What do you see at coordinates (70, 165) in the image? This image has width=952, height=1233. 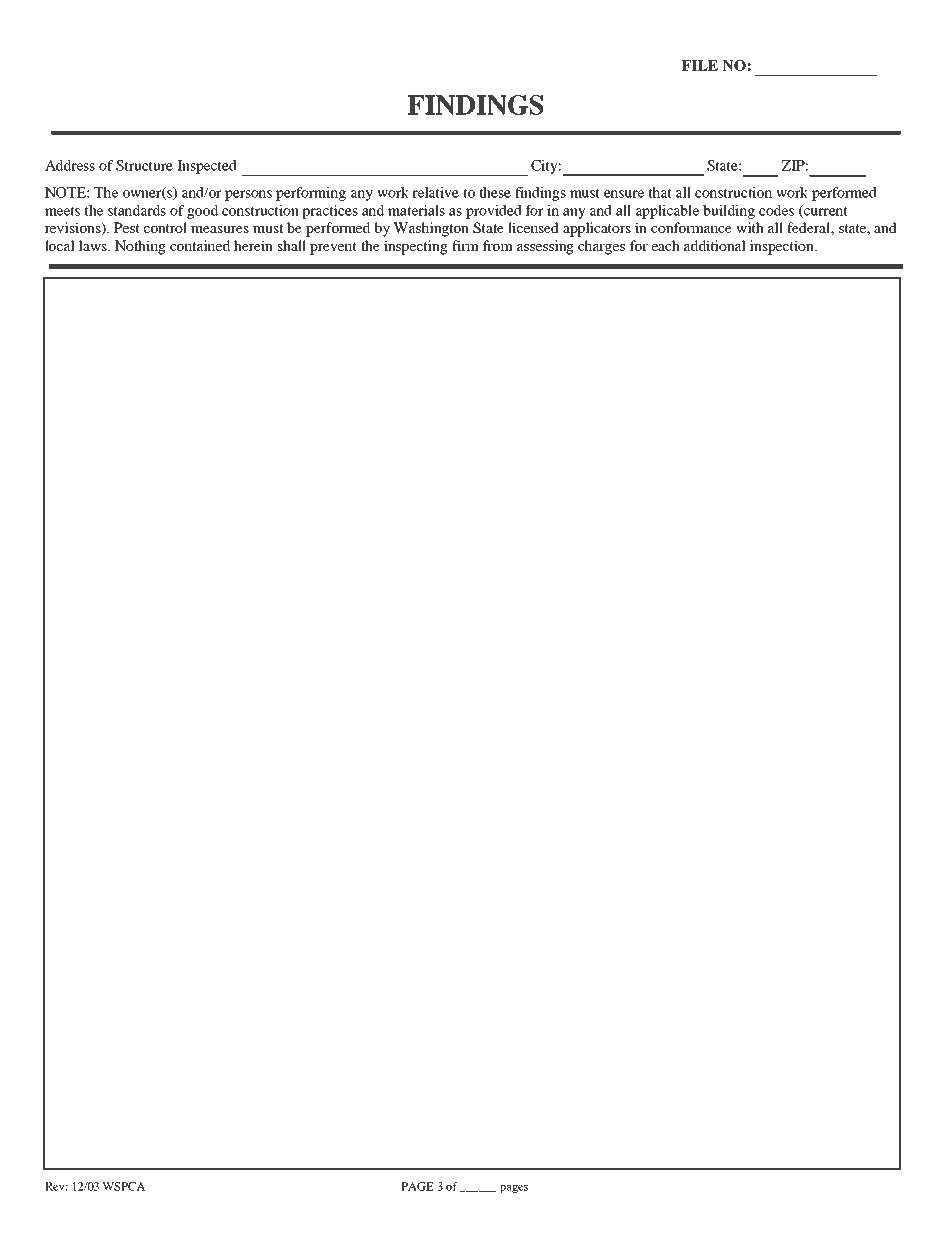 I see `Address` at bounding box center [70, 165].
